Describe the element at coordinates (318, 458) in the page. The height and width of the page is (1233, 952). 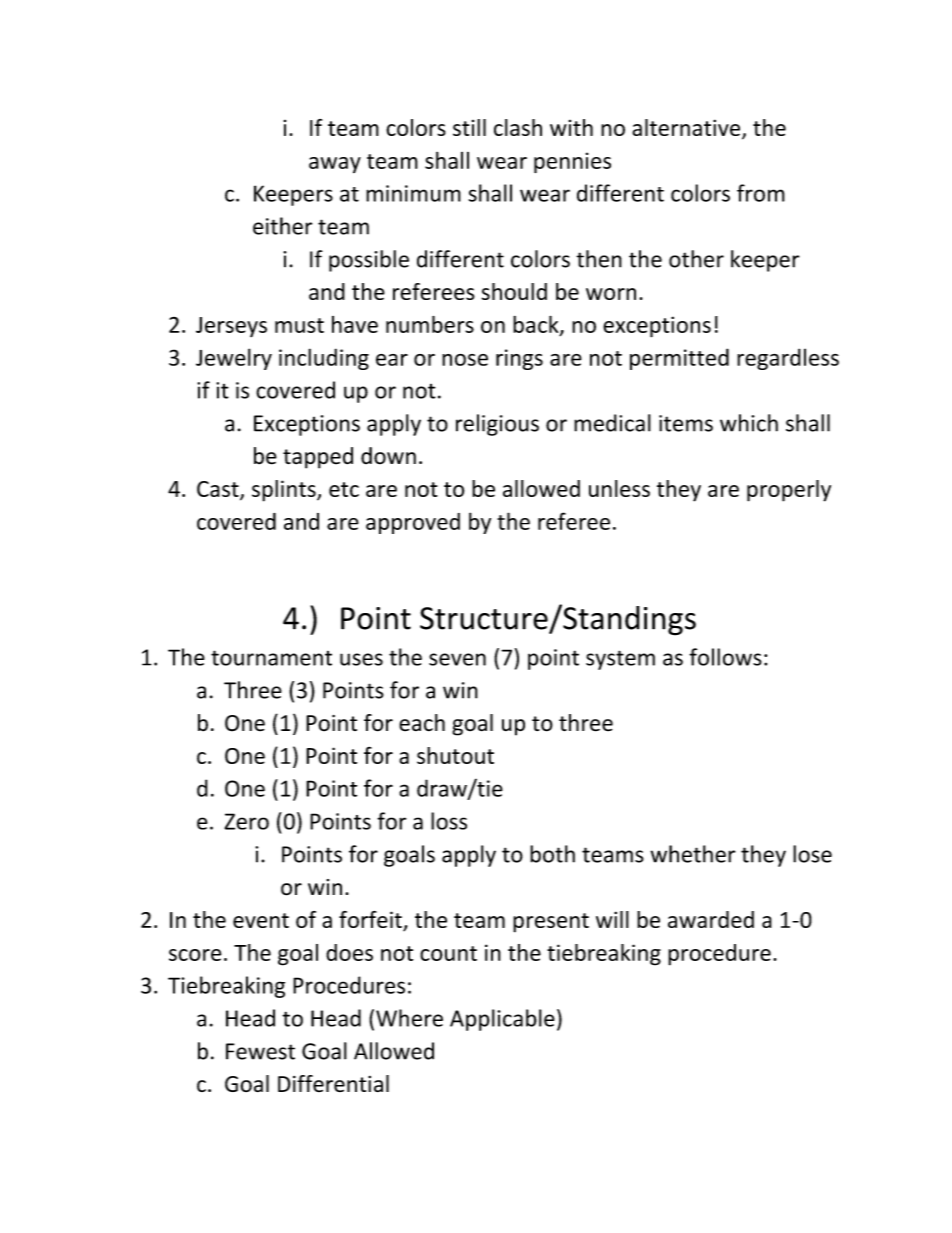
I see `tapped` at that location.
